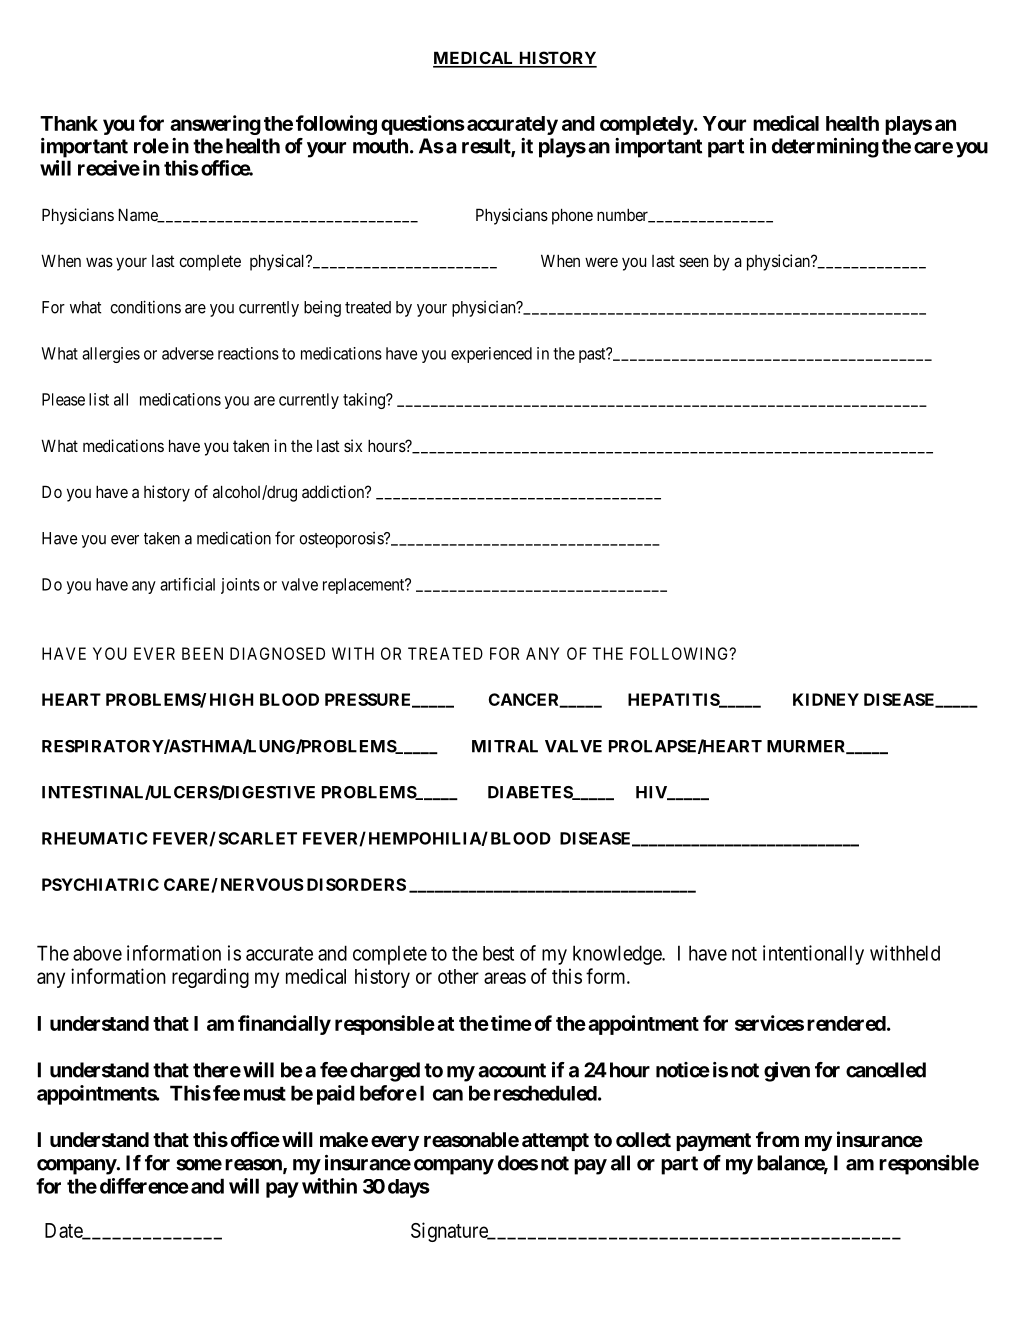 The width and height of the document is (1032, 1335). I want to click on seen, so click(693, 262).
